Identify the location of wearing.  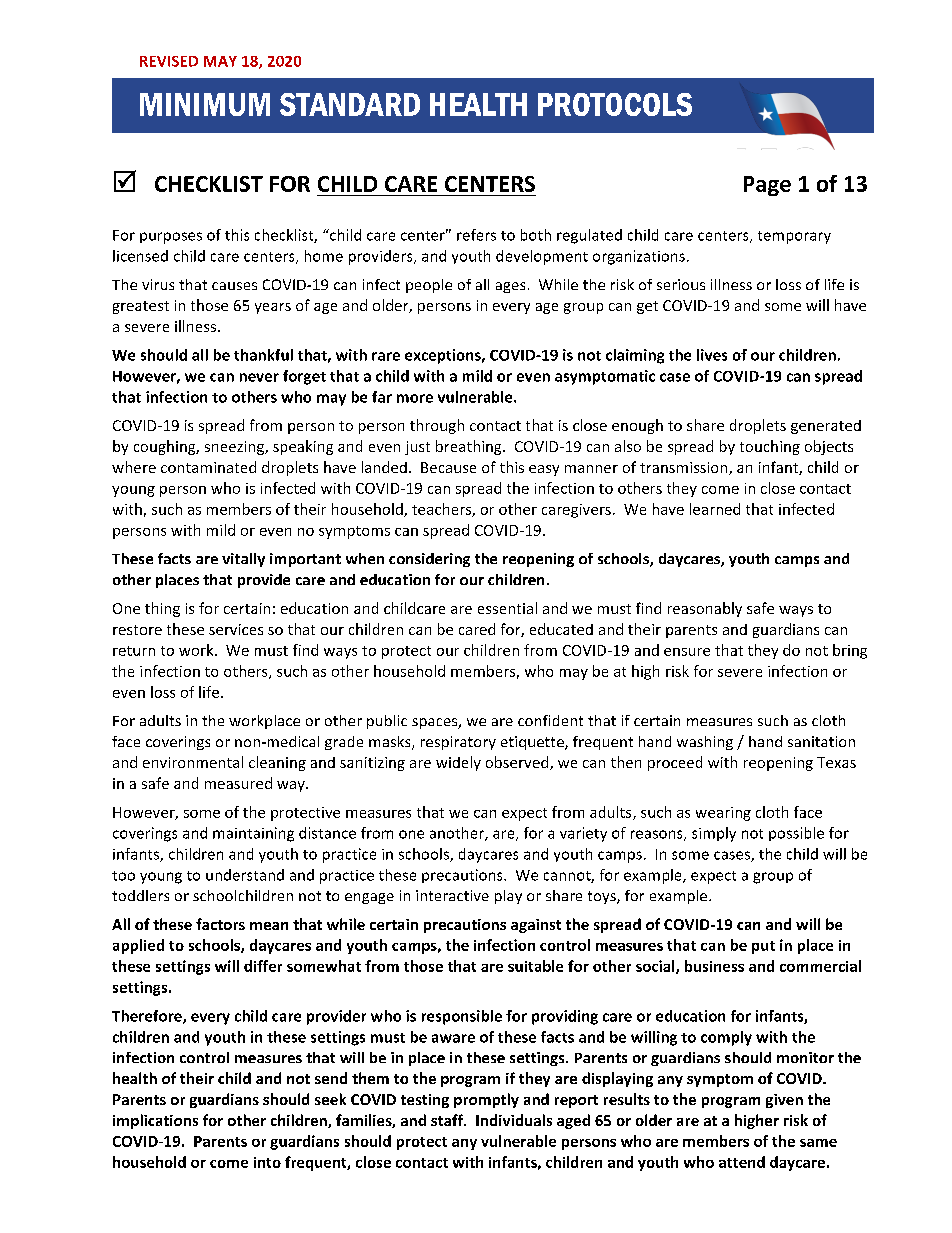
(723, 814).
